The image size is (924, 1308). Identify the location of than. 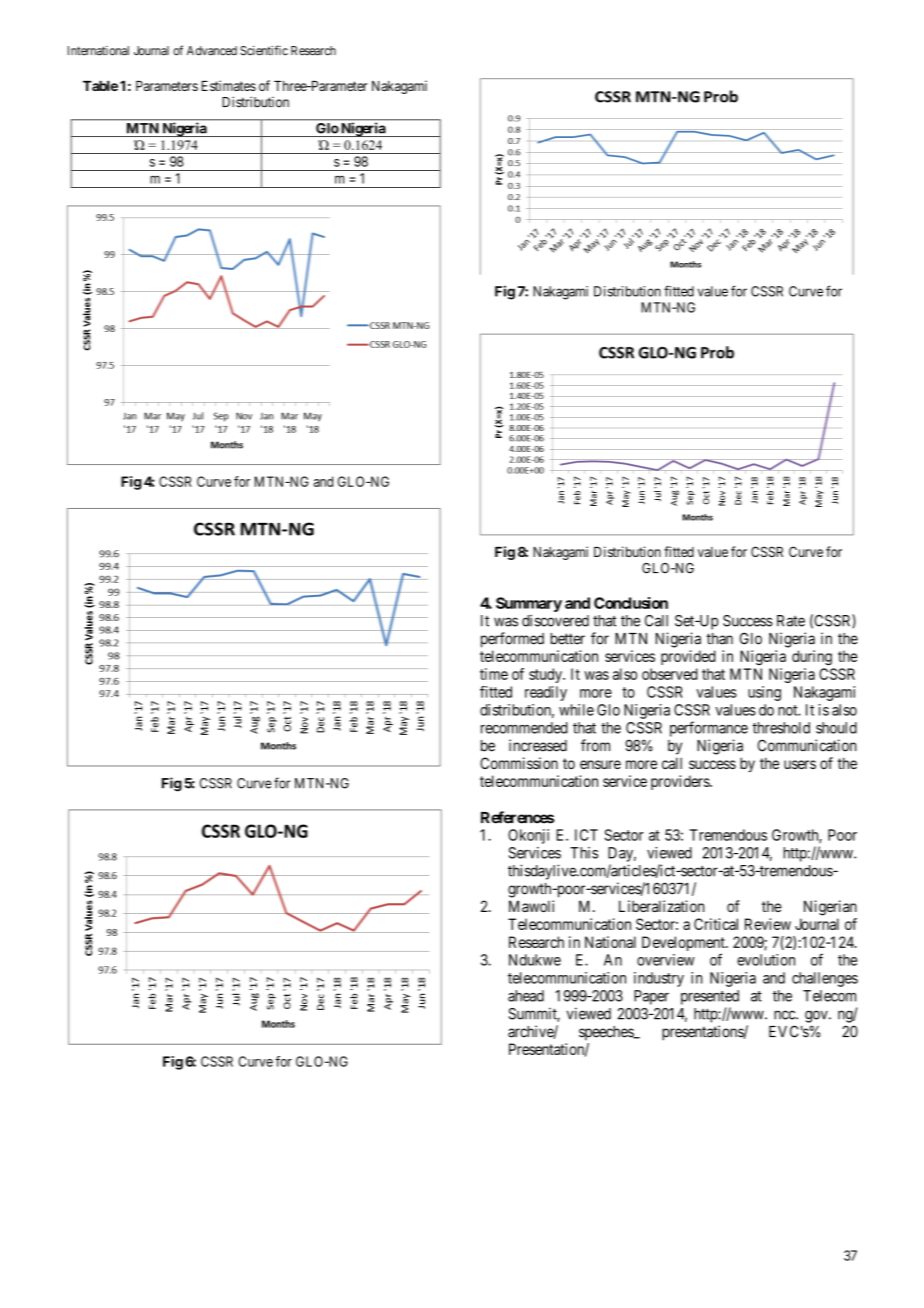
(719, 639).
